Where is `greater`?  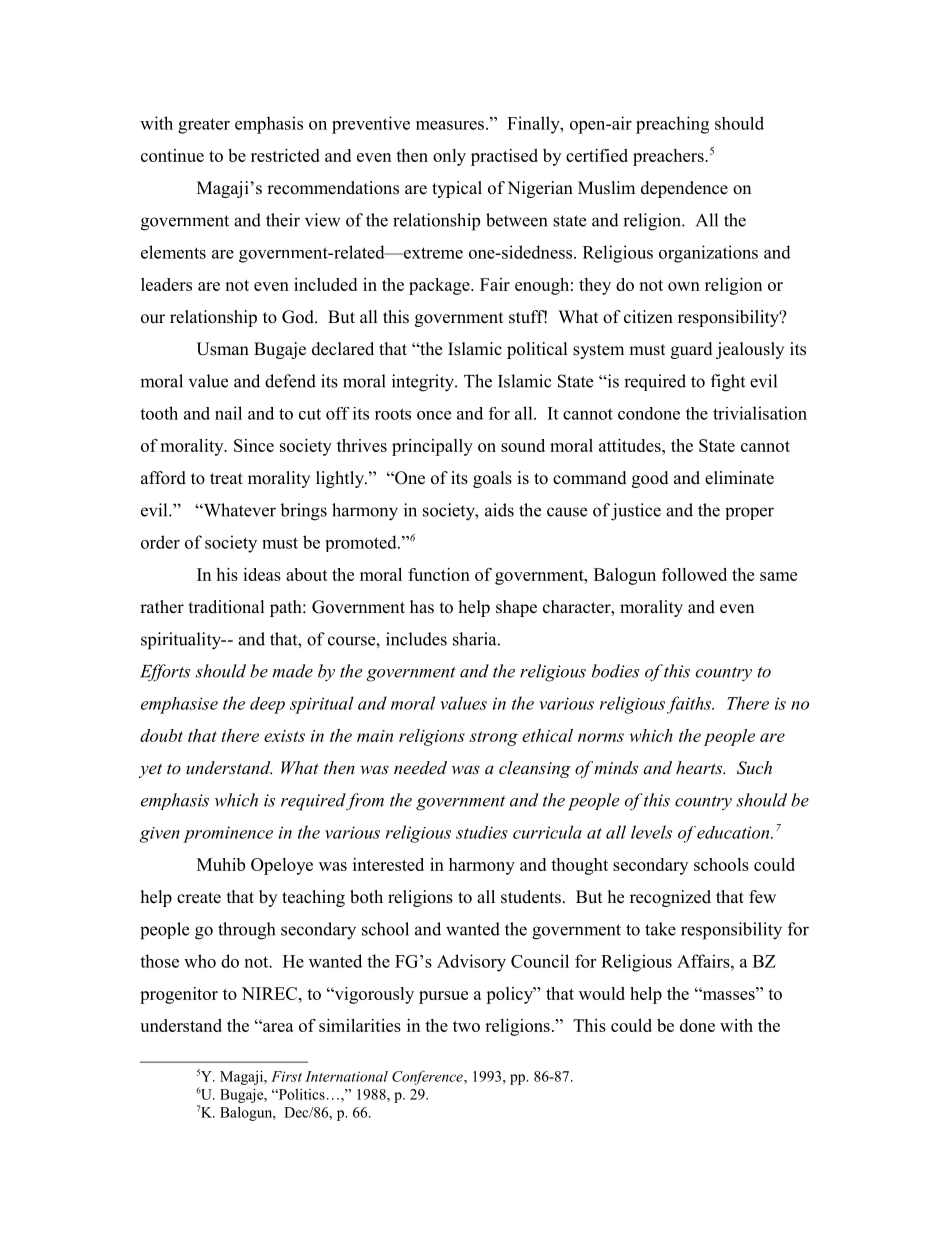 greater is located at coordinates (204, 126).
